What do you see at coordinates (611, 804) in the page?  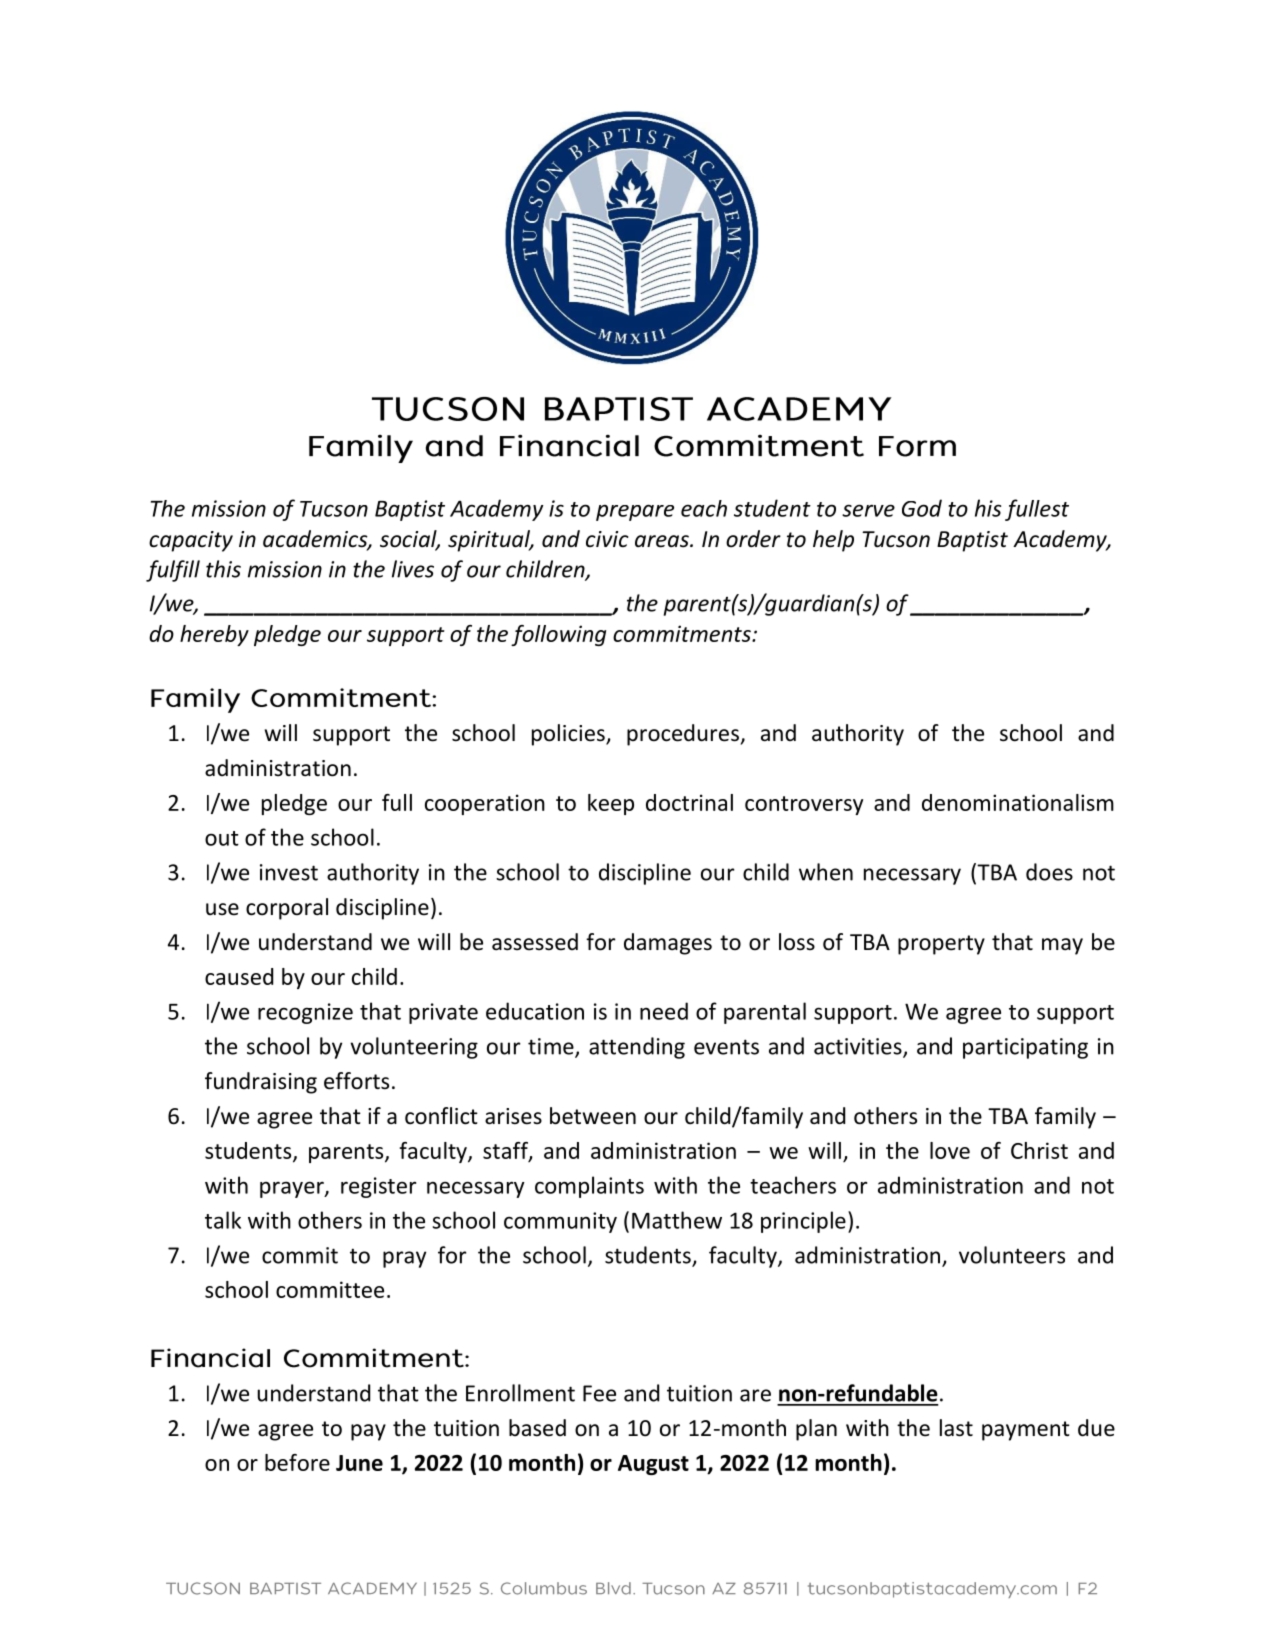 I see `keep` at bounding box center [611, 804].
